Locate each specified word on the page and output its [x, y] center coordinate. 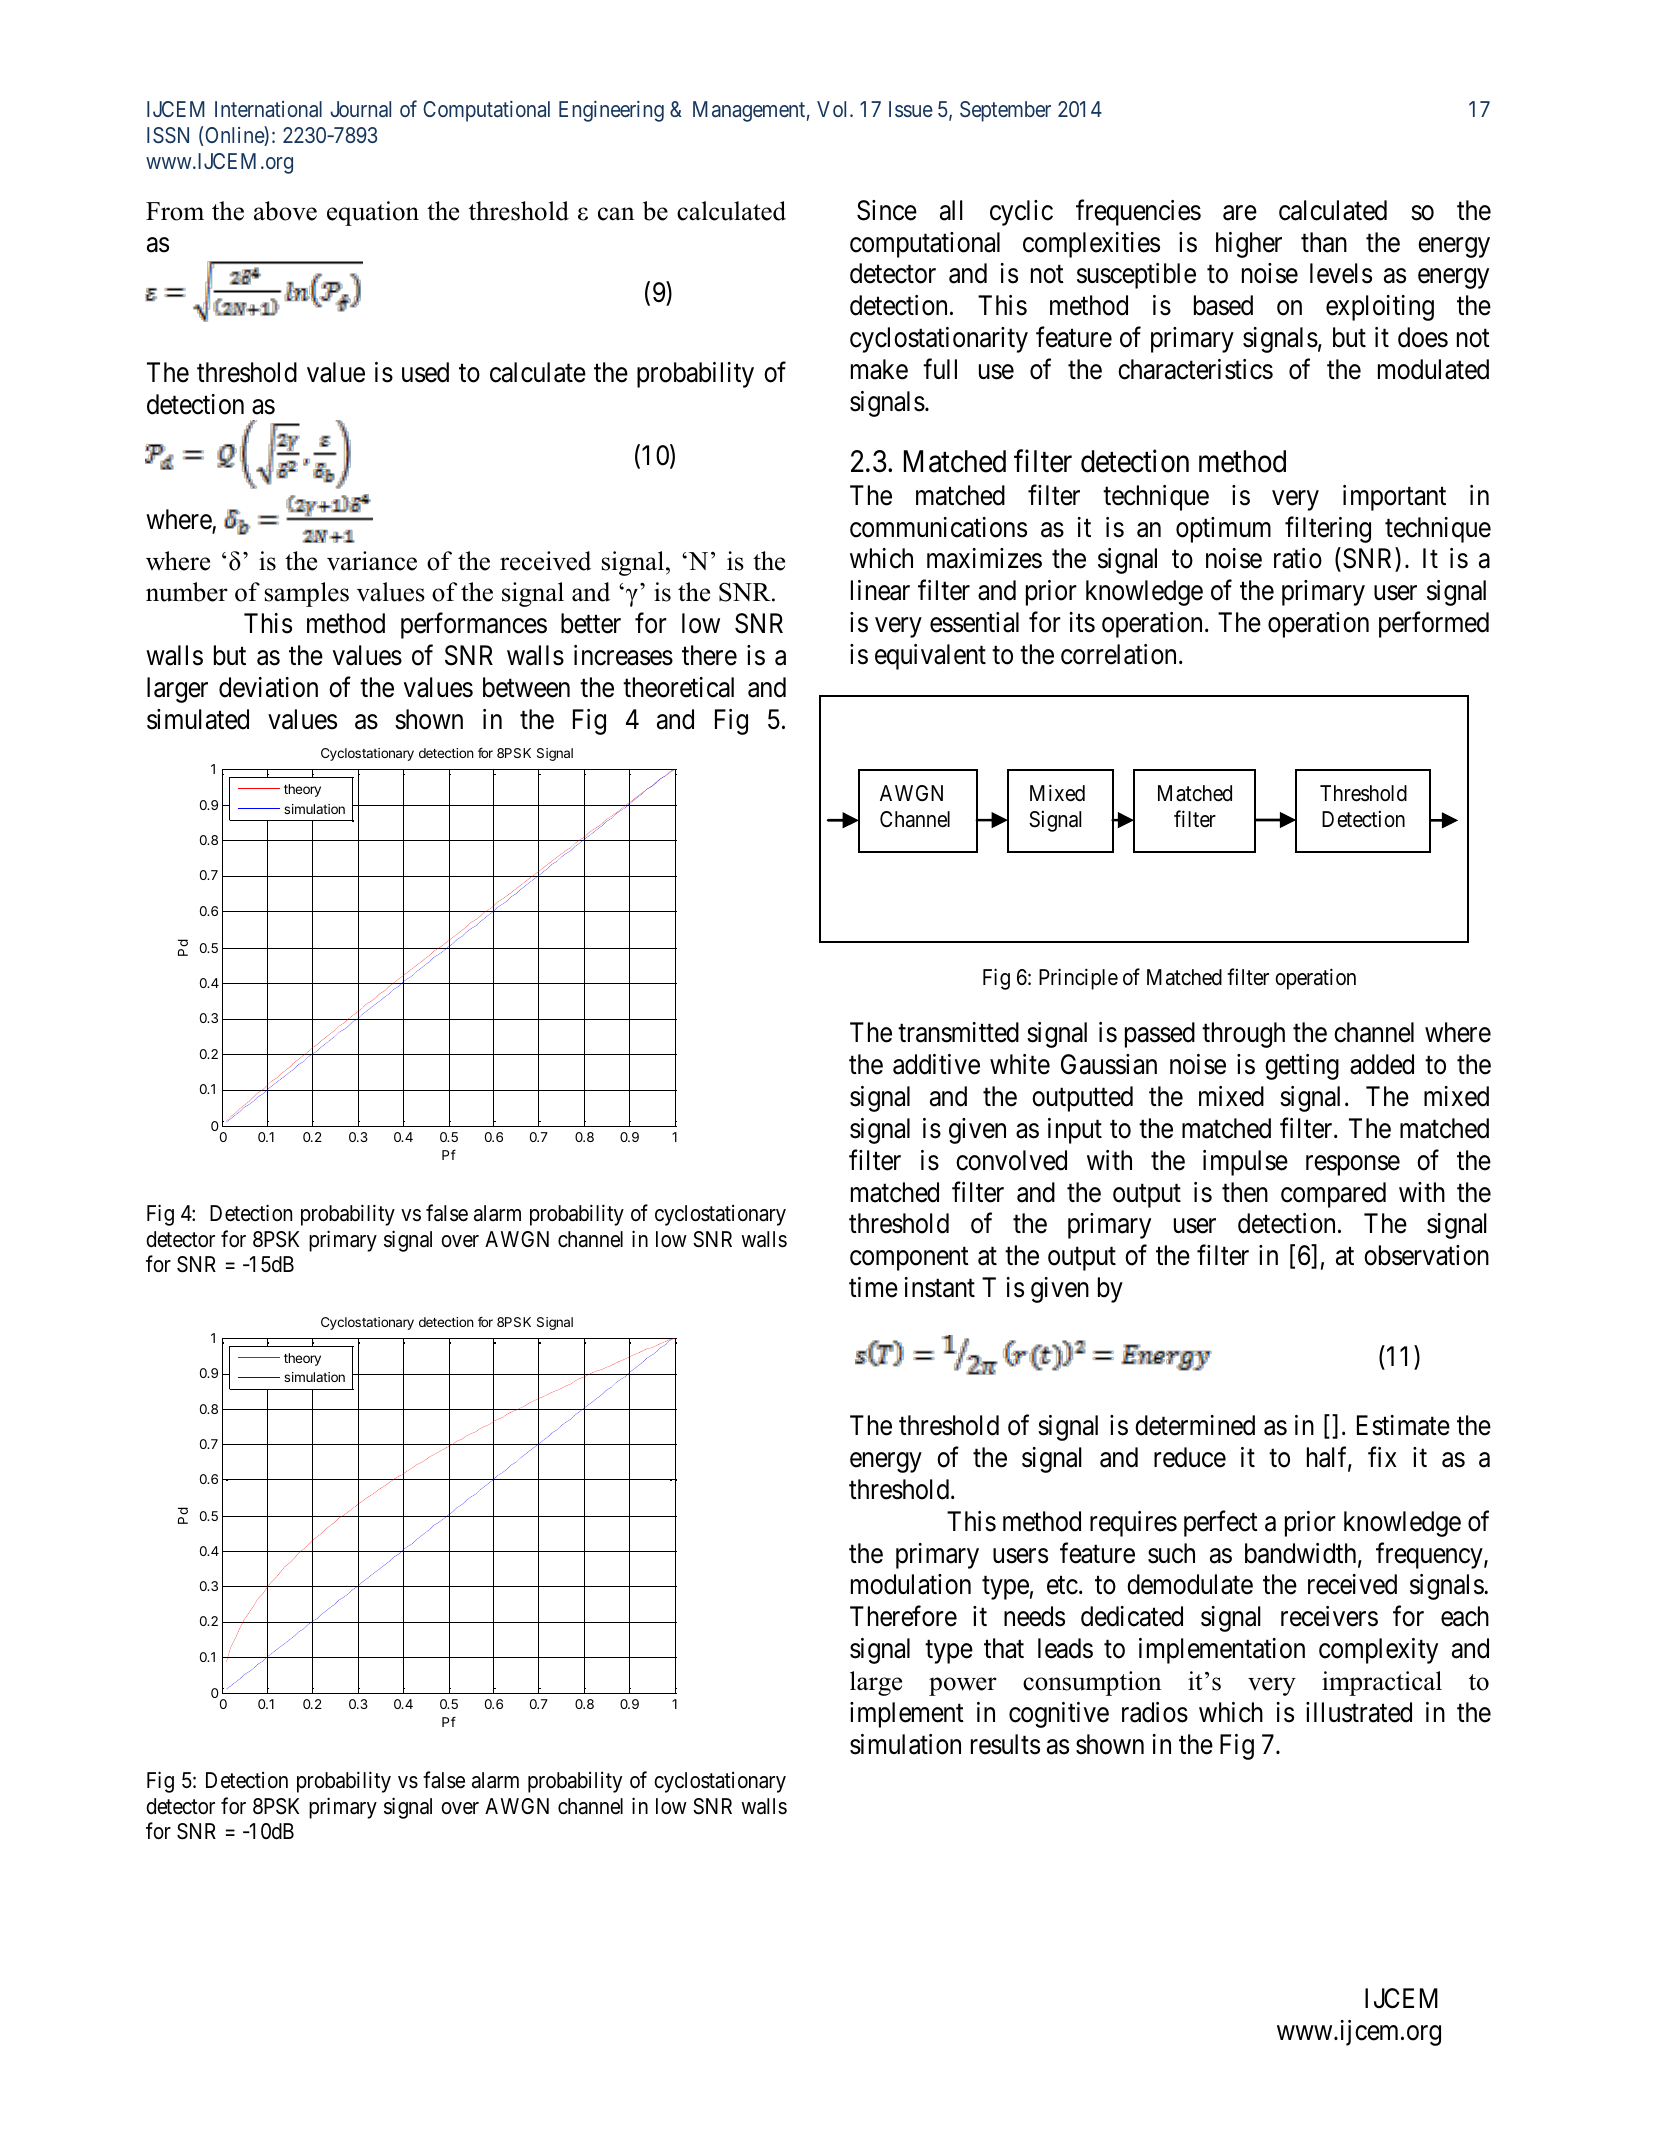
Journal [360, 109]
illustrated [1359, 1712]
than [1324, 242]
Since [887, 210]
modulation [911, 1584]
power [963, 1686]
